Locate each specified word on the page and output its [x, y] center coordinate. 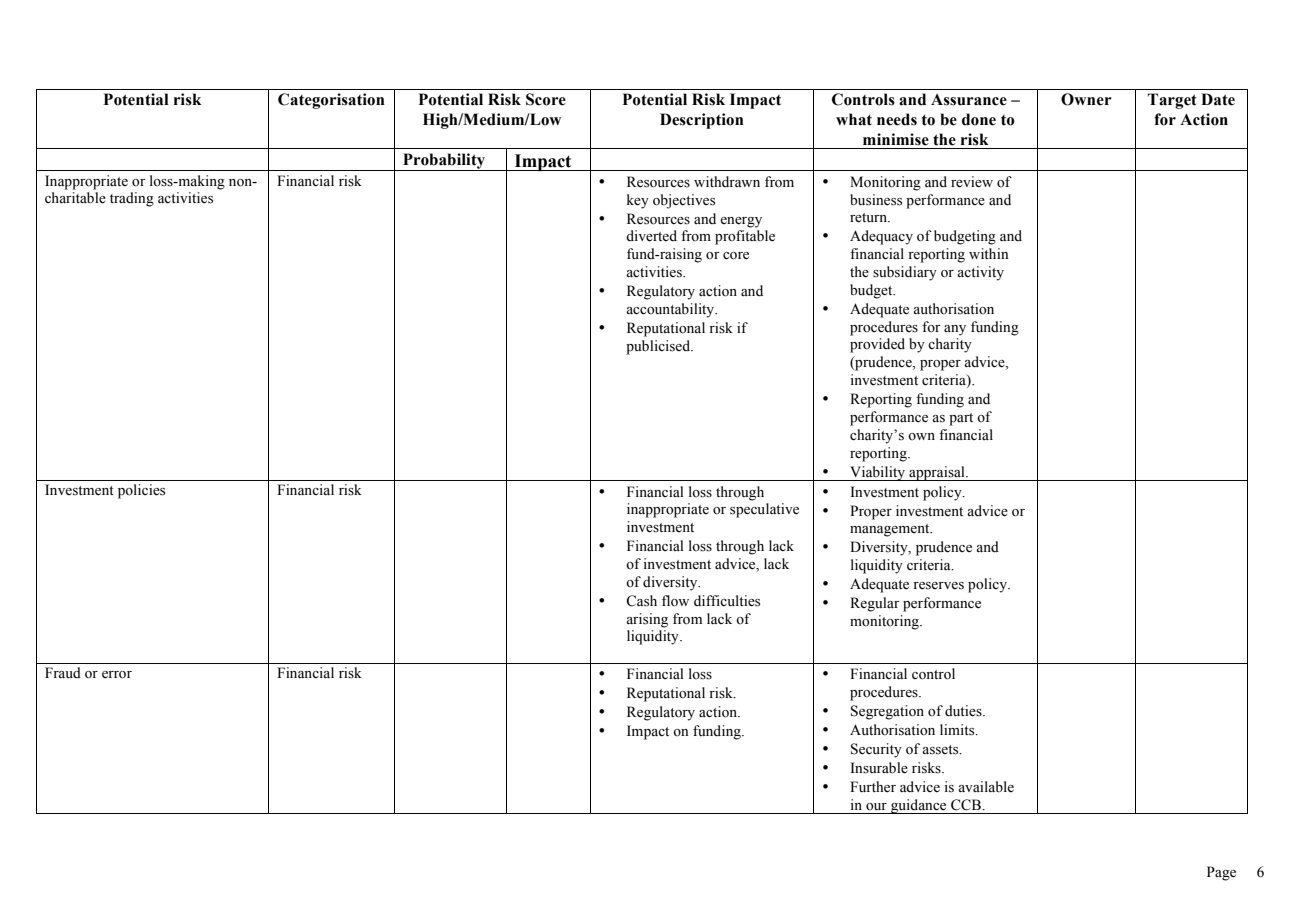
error [117, 675]
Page [1221, 873]
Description [702, 121]
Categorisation [331, 101]
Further [873, 787]
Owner [1086, 99]
